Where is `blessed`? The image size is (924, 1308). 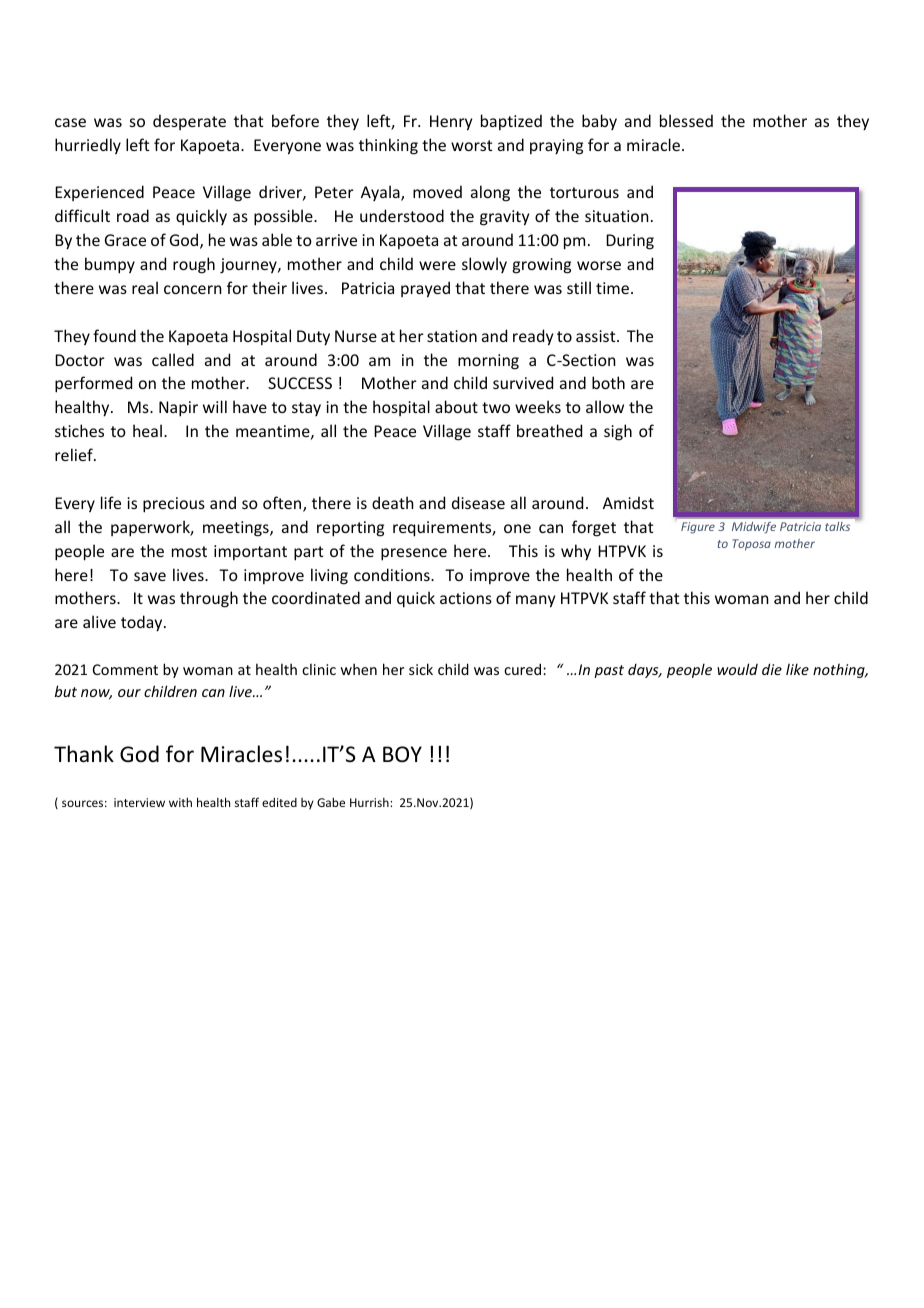 blessed is located at coordinates (686, 120).
